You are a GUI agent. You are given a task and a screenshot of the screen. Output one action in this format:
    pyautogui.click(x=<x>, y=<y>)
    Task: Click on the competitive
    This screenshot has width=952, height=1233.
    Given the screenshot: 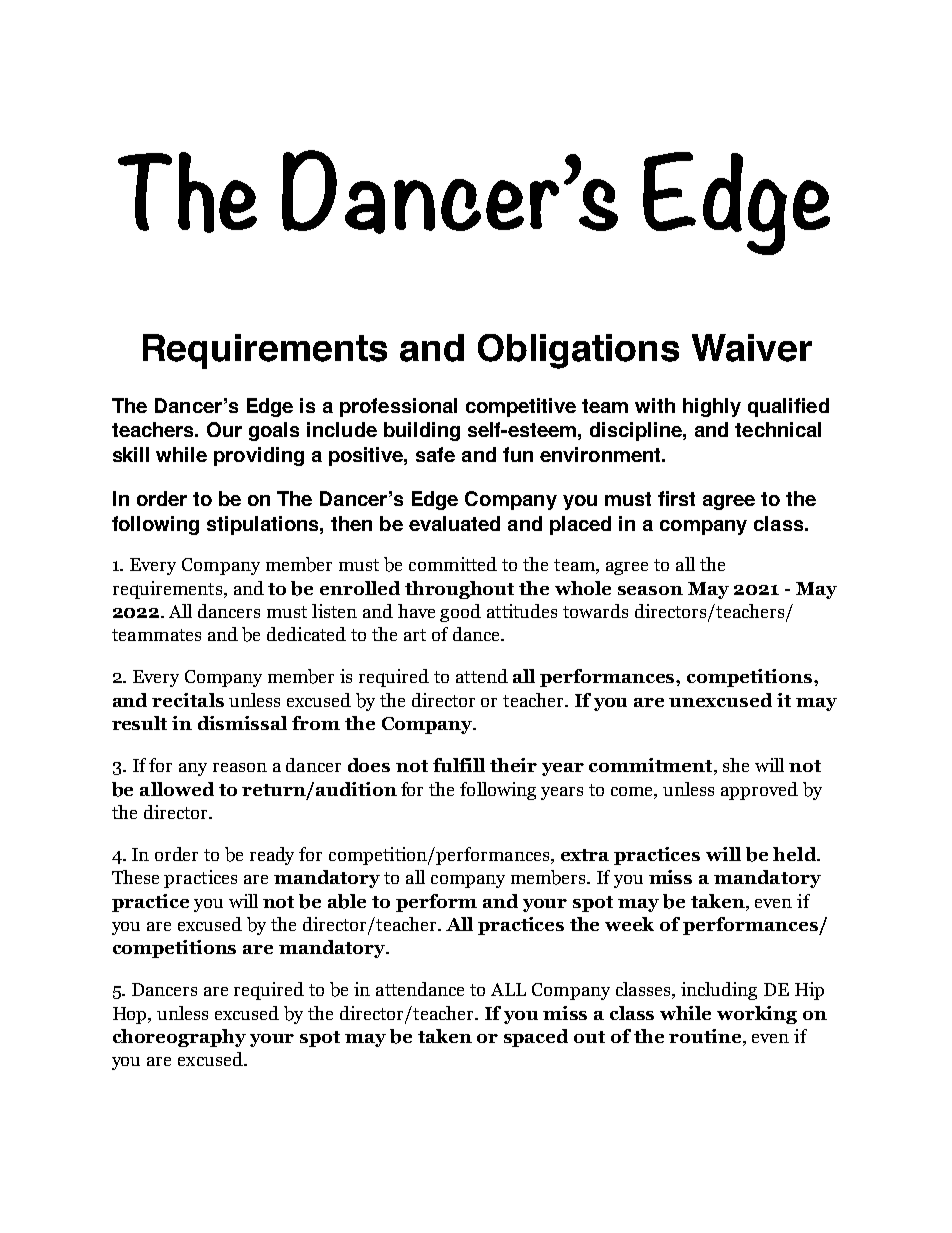 What is the action you would take?
    pyautogui.click(x=521, y=407)
